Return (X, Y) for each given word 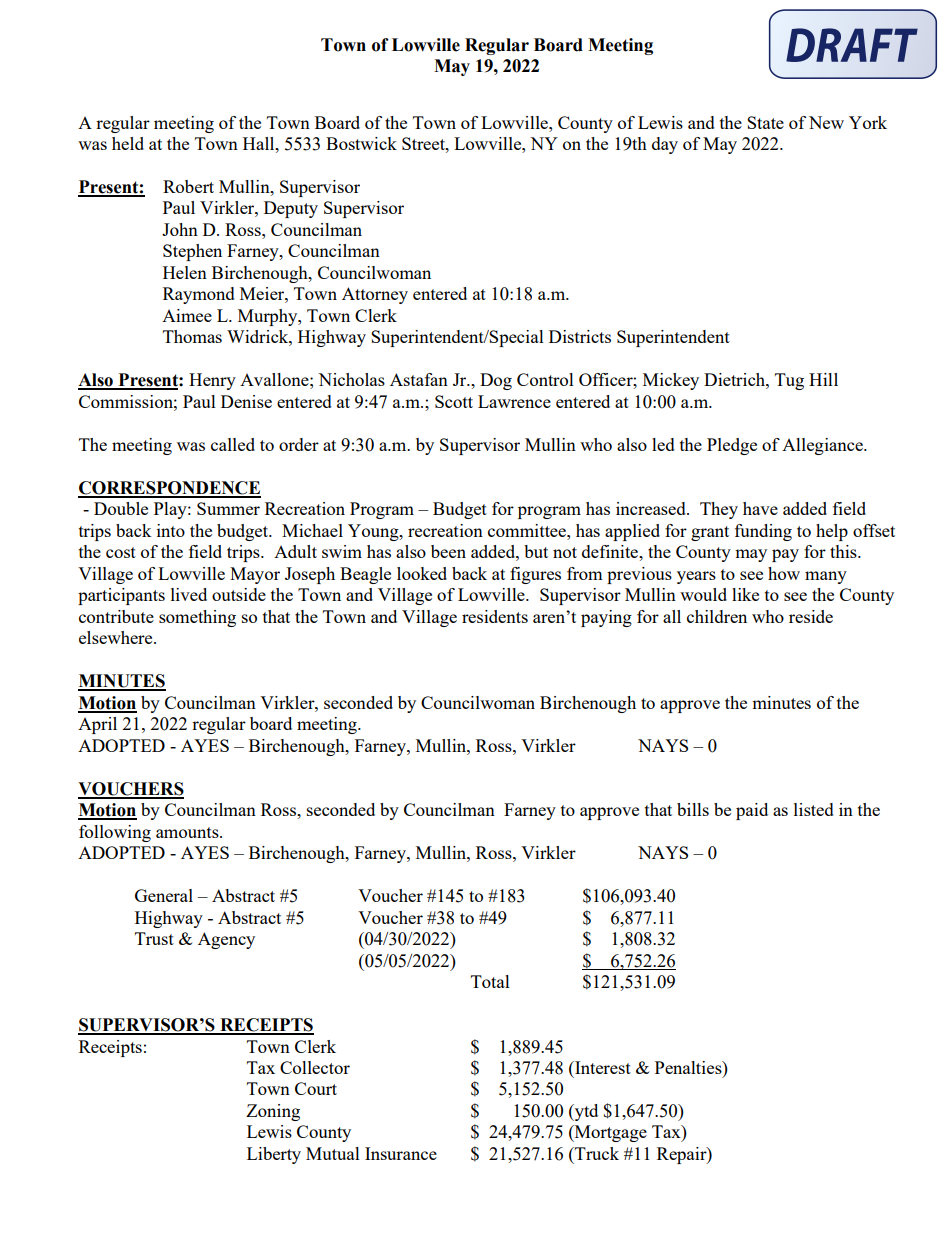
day (665, 145)
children (717, 616)
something (197, 618)
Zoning (273, 1112)
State (765, 122)
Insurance (401, 1153)
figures (535, 575)
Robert (188, 186)
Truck (596, 1153)
